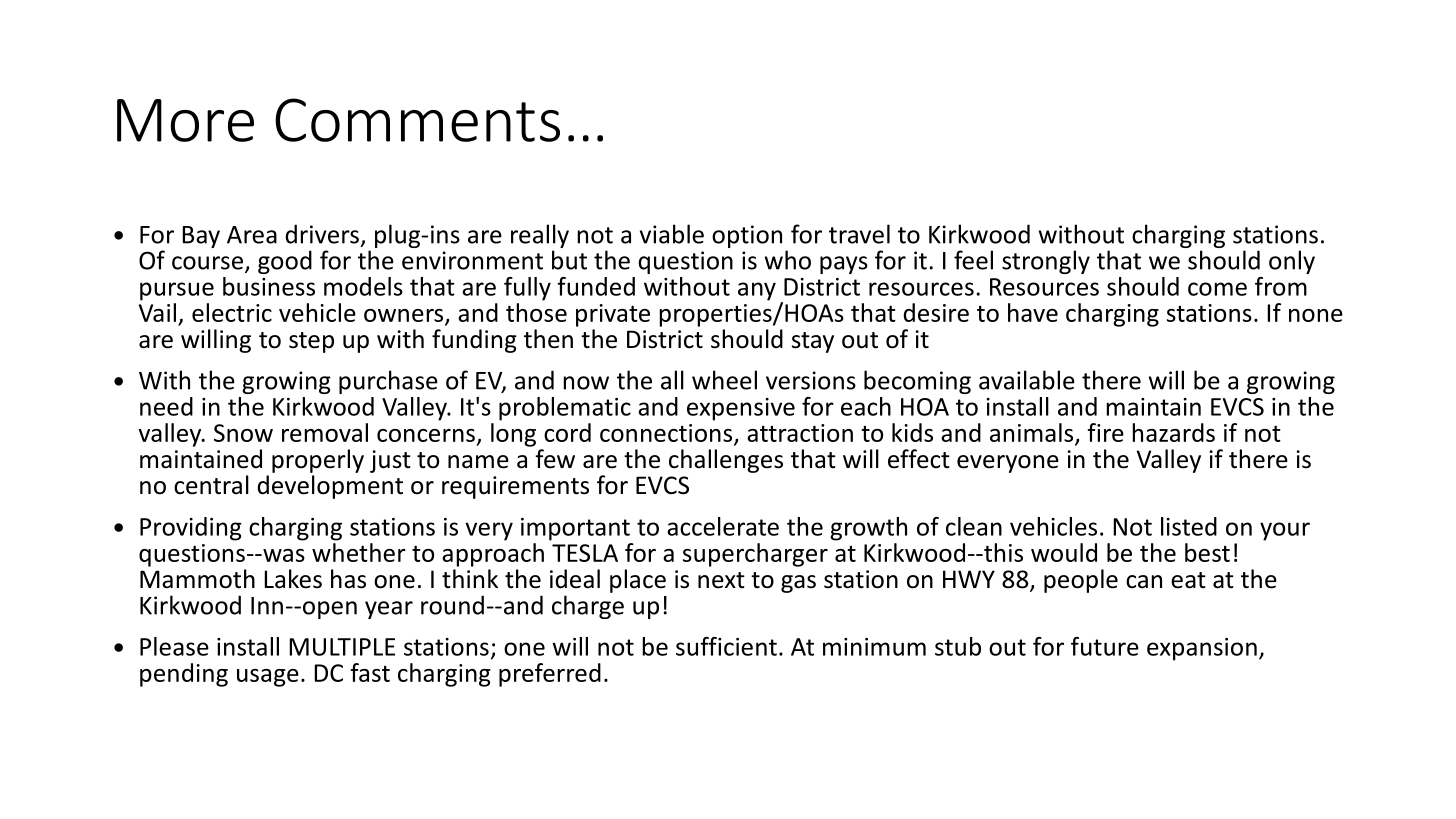  Describe the element at coordinates (417, 120) in the page. I see `Comments` at that location.
